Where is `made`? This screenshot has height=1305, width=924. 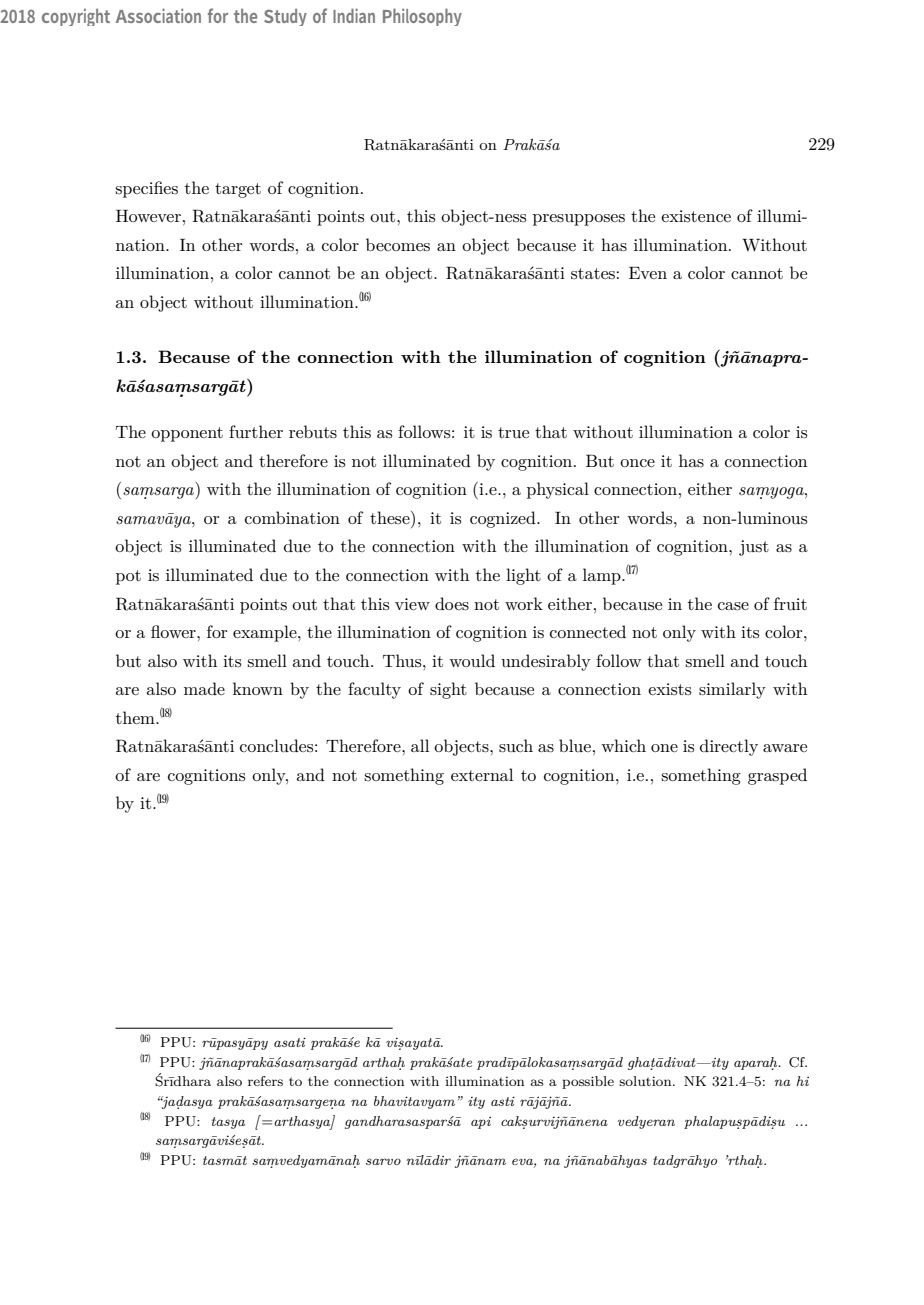
made is located at coordinates (204, 688).
